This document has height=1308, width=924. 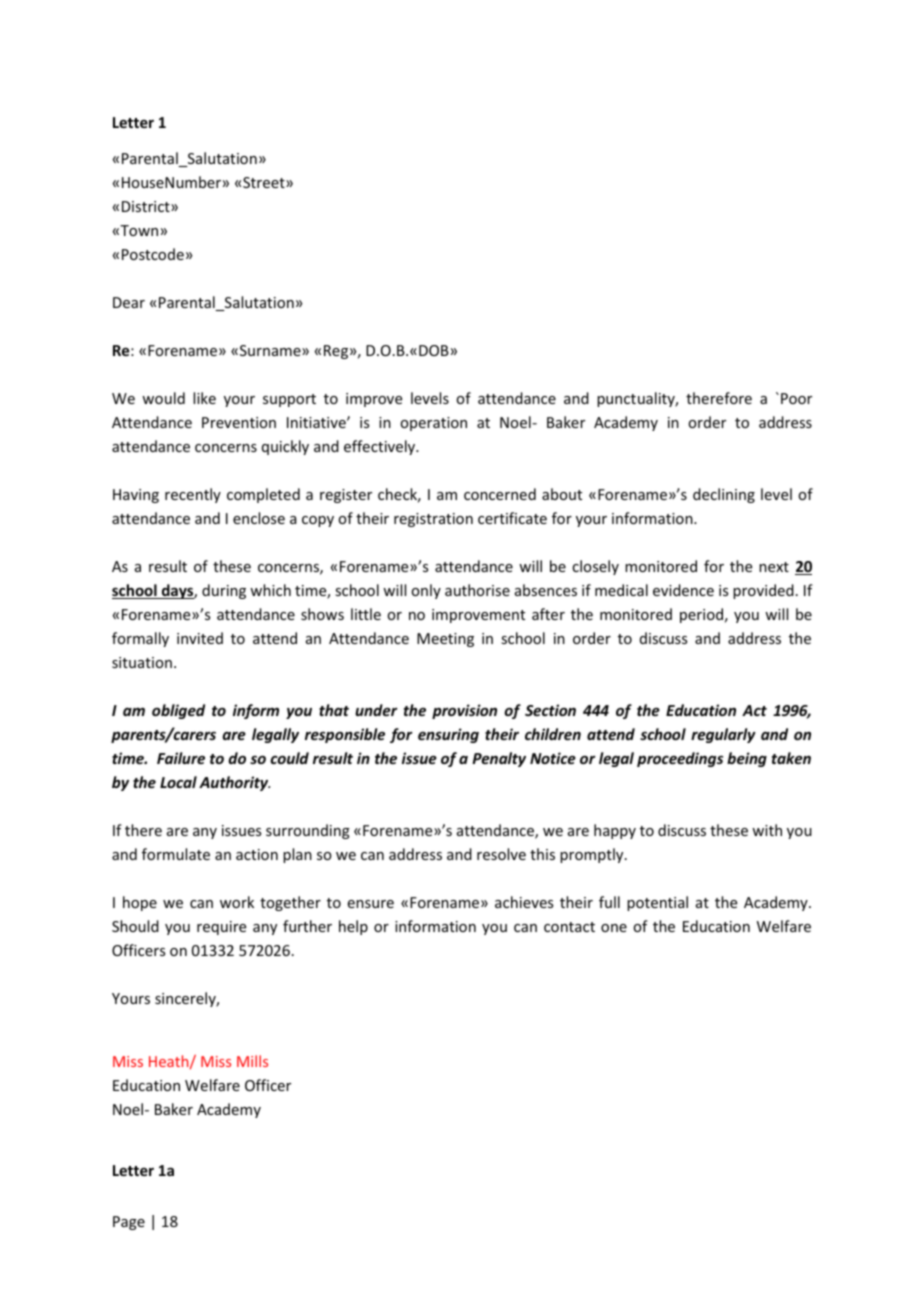 I want to click on Poor, so click(x=796, y=398).
